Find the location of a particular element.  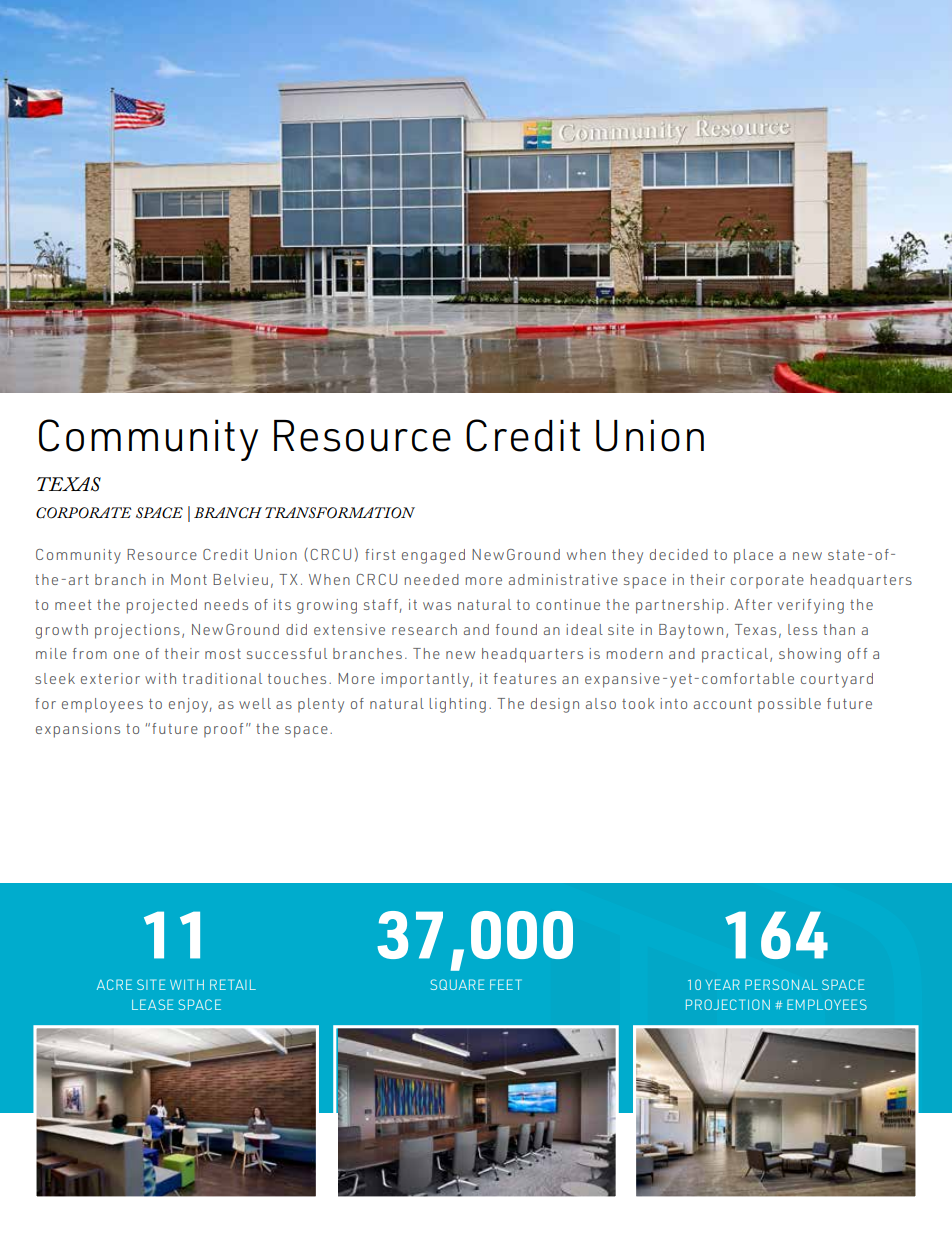

lighting is located at coordinates (458, 705).
